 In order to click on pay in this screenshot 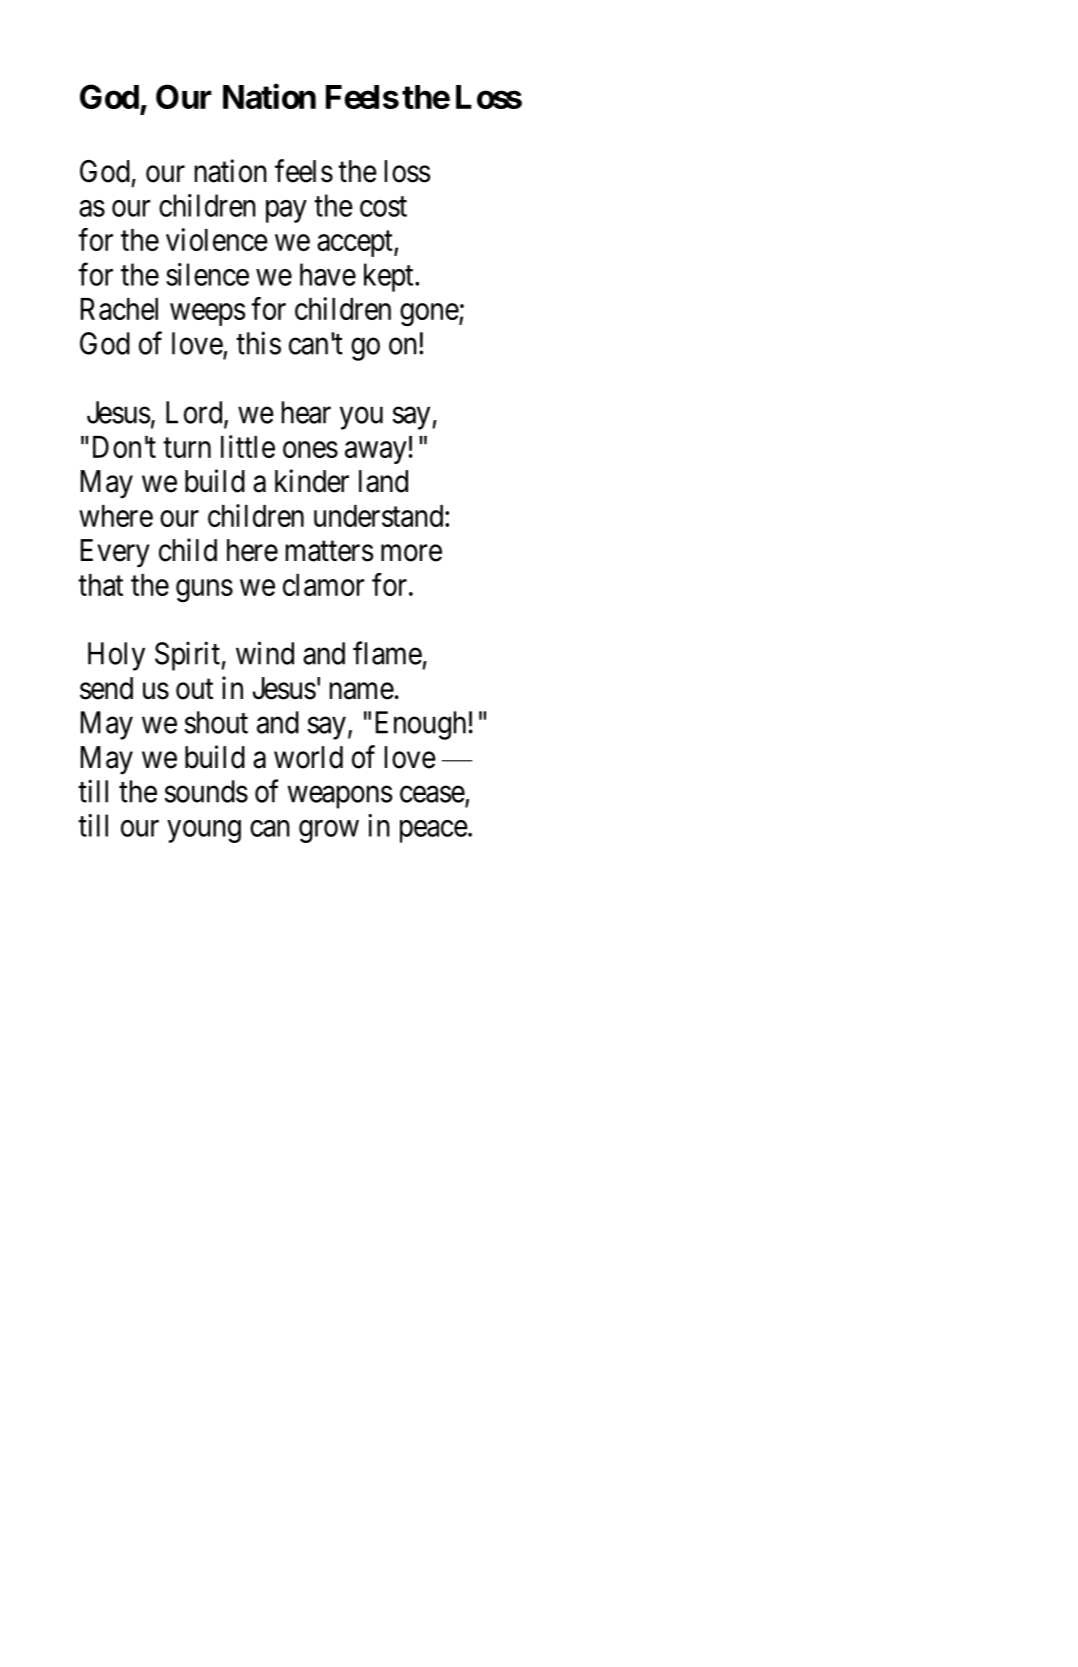, I will do `click(286, 211)`.
